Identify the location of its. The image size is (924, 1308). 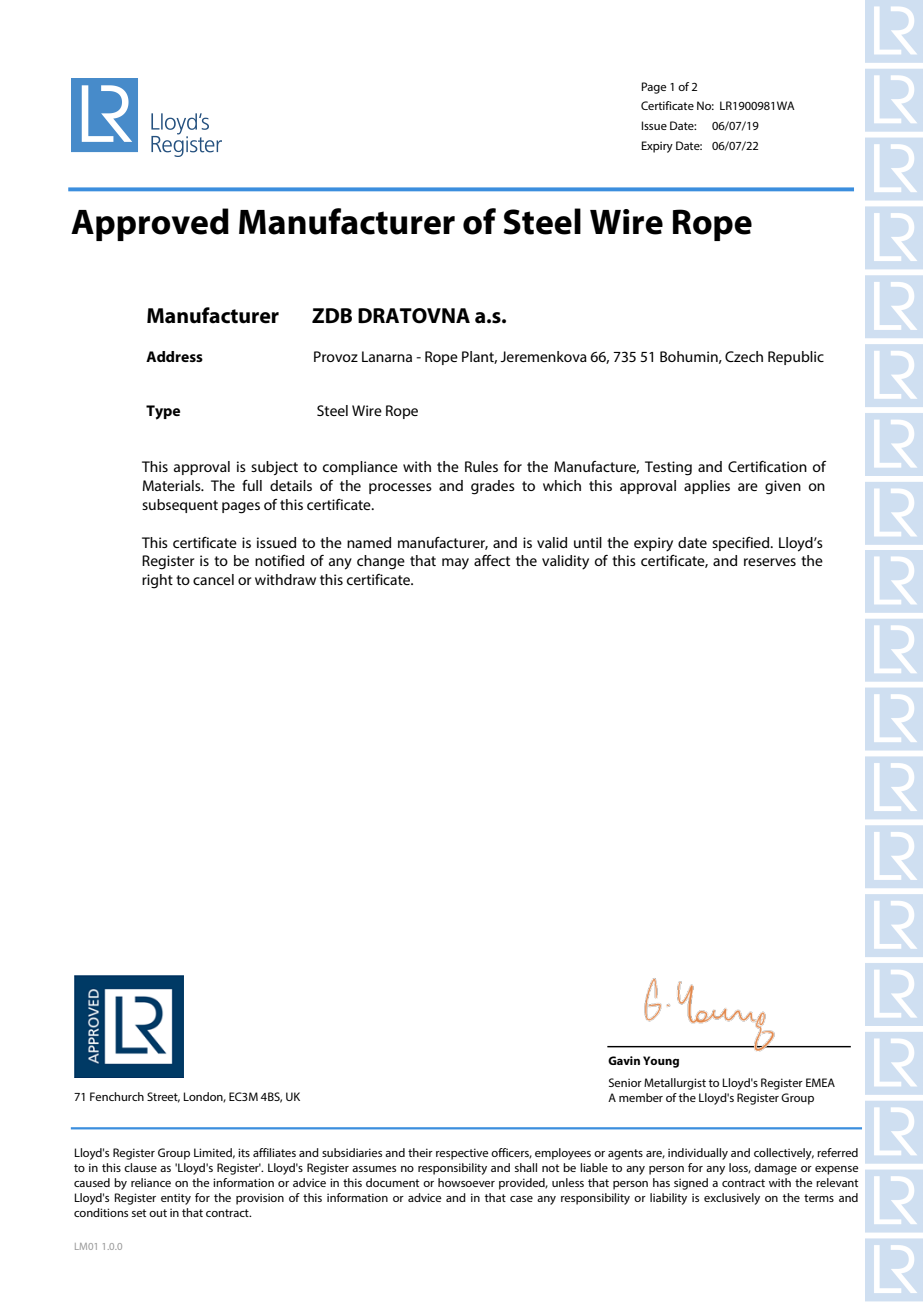
(244, 1152).
